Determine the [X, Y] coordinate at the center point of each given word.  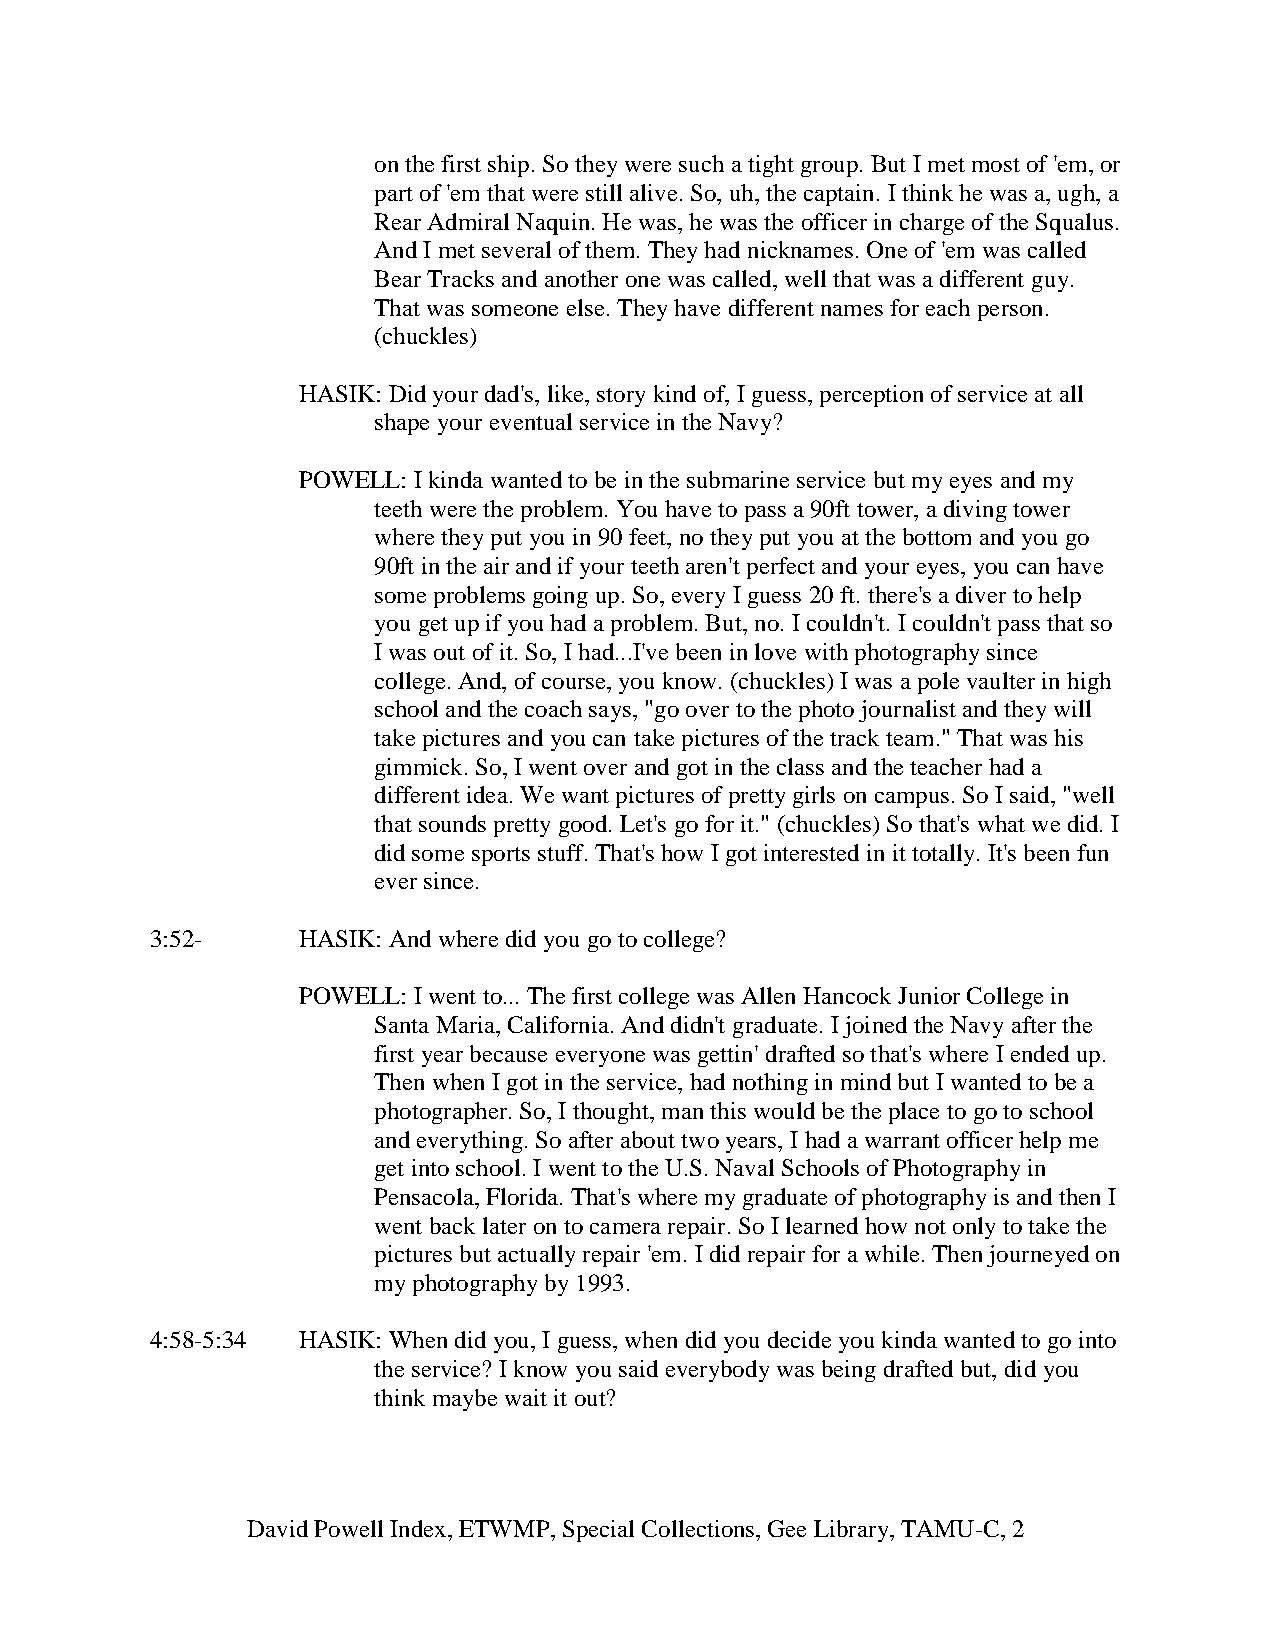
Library [852, 1531]
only [974, 1228]
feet [649, 536]
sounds [452, 823]
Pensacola [425, 1196]
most [996, 165]
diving [975, 511]
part [394, 196]
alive [653, 192]
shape [402, 424]
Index [418, 1528]
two [700, 1141]
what [1001, 823]
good [584, 826]
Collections [698, 1528]
